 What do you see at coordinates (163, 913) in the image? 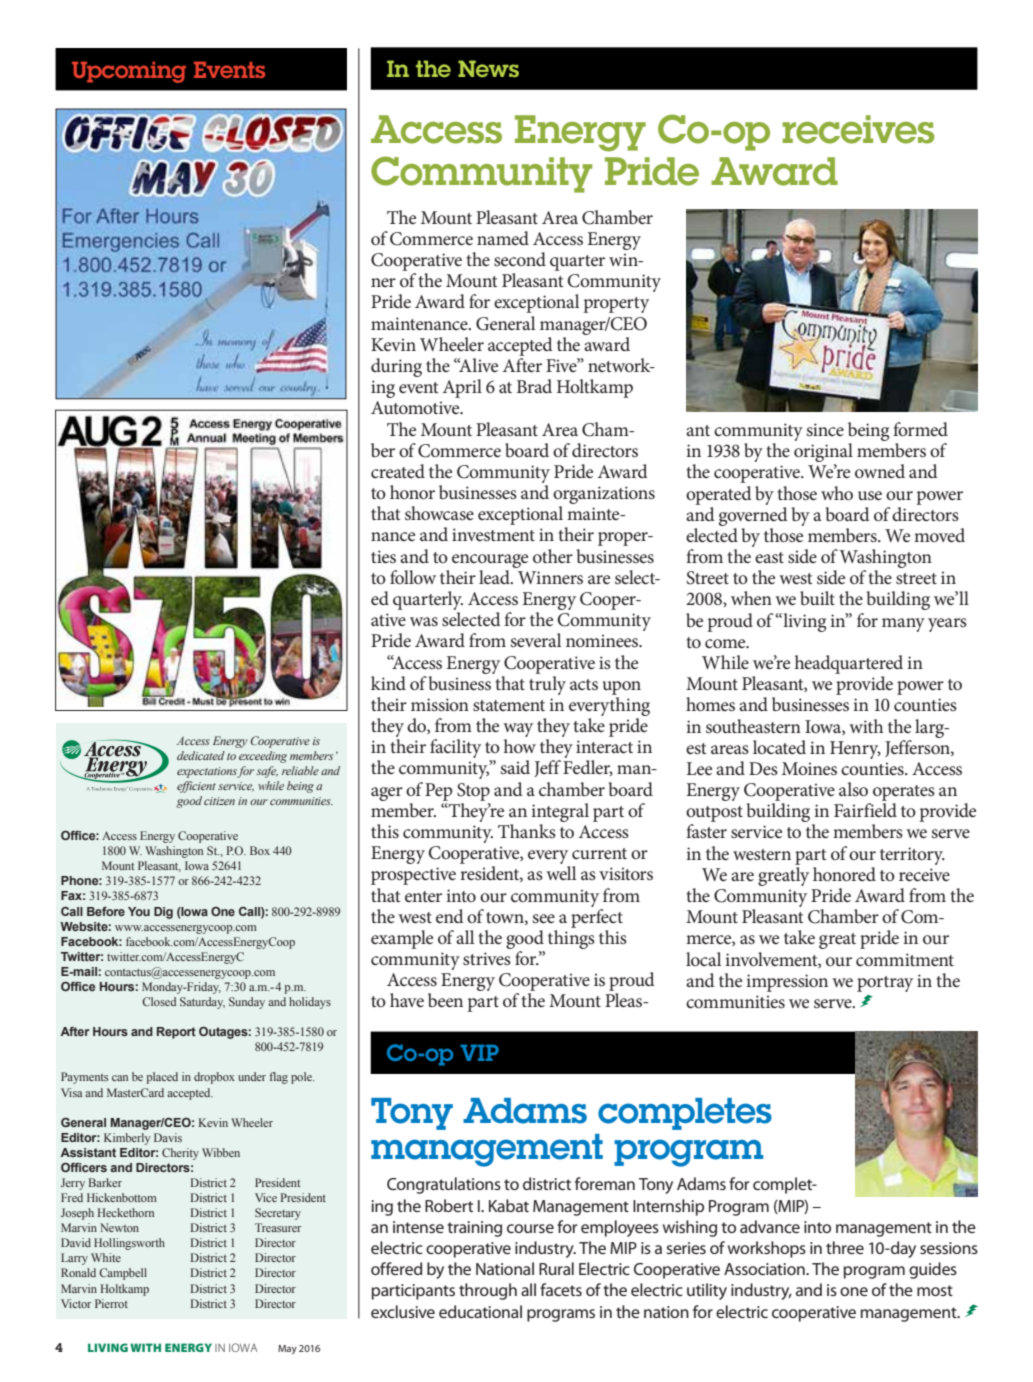
I see `Dig` at bounding box center [163, 913].
